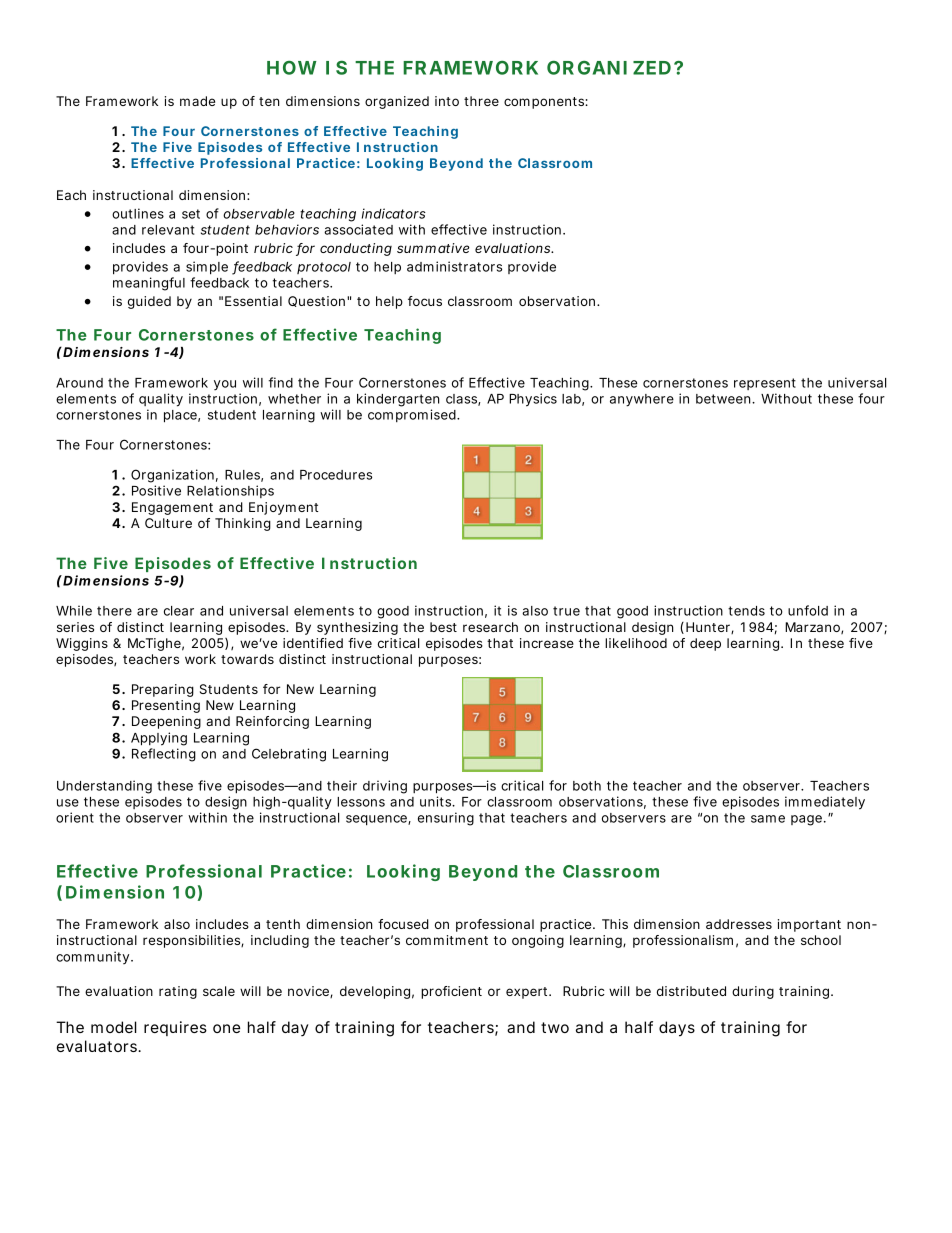 This screenshot has height=1233, width=952. What do you see at coordinates (451, 992) in the screenshot?
I see `proficient` at bounding box center [451, 992].
